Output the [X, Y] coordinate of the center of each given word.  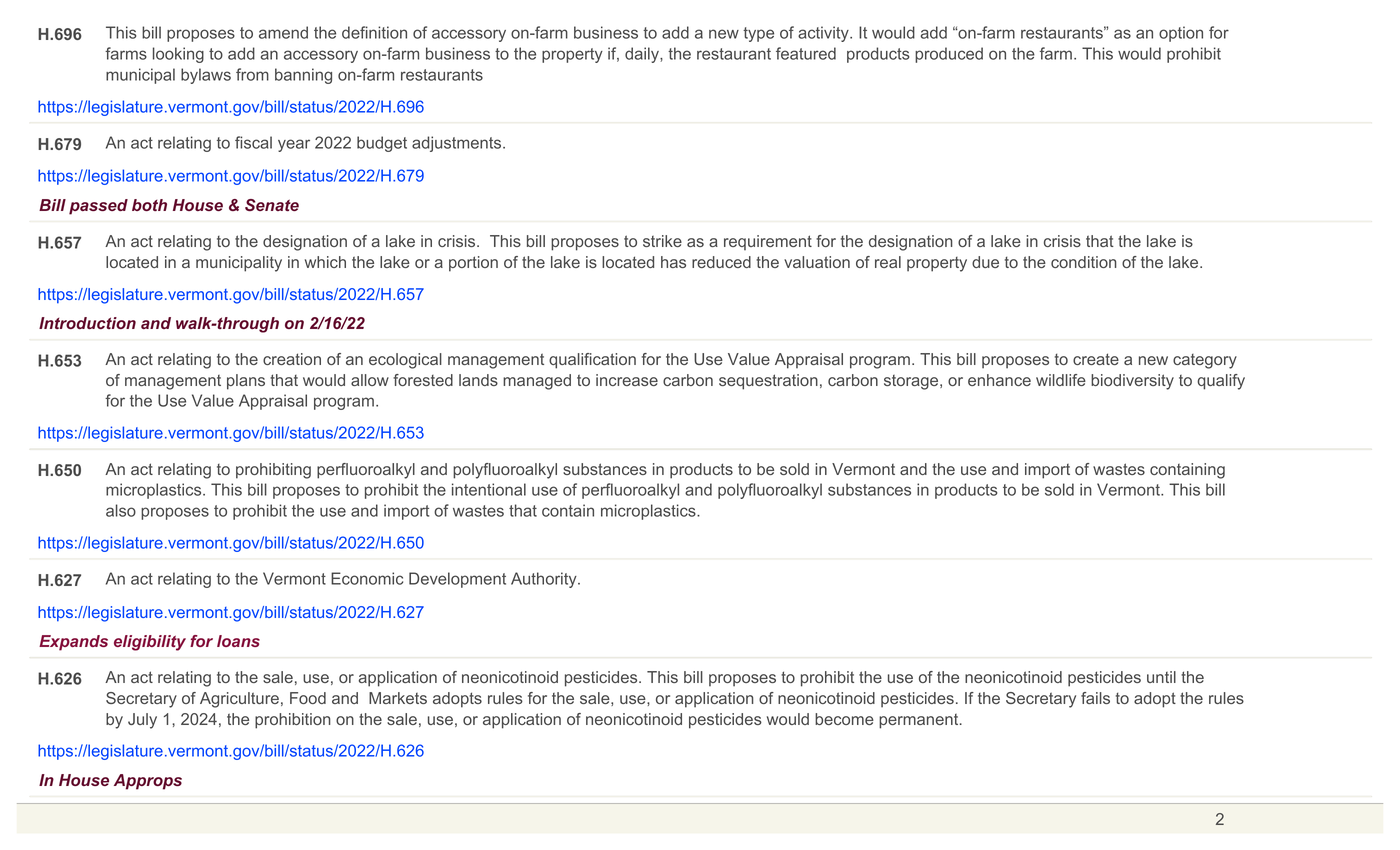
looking [178, 55]
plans [246, 382]
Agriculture [239, 700]
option [1181, 34]
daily [643, 55]
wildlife [1061, 380]
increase [627, 380]
